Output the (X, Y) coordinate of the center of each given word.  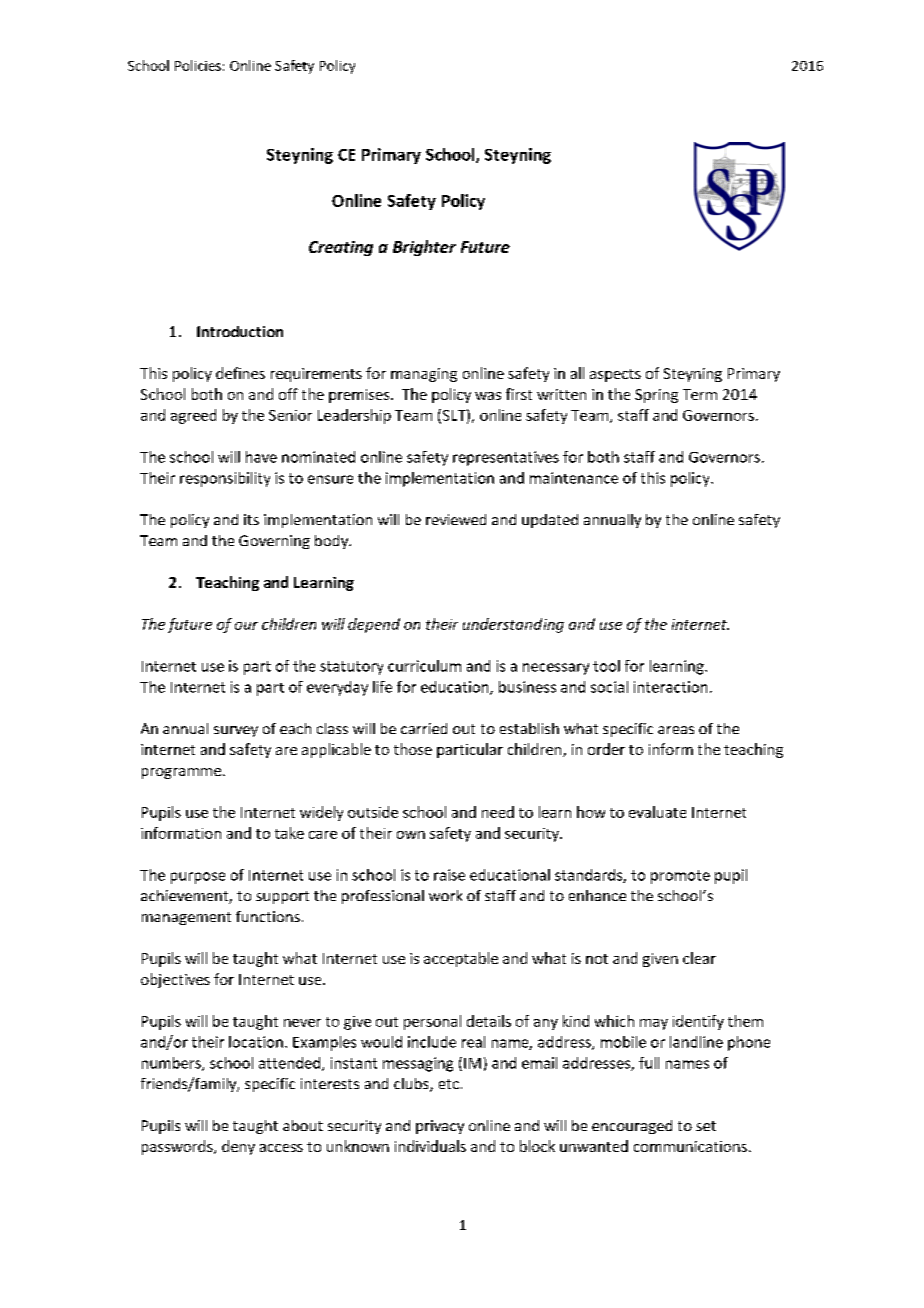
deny (238, 1147)
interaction (670, 687)
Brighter (424, 248)
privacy (440, 1127)
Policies (198, 65)
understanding (513, 625)
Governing (274, 542)
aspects (615, 375)
